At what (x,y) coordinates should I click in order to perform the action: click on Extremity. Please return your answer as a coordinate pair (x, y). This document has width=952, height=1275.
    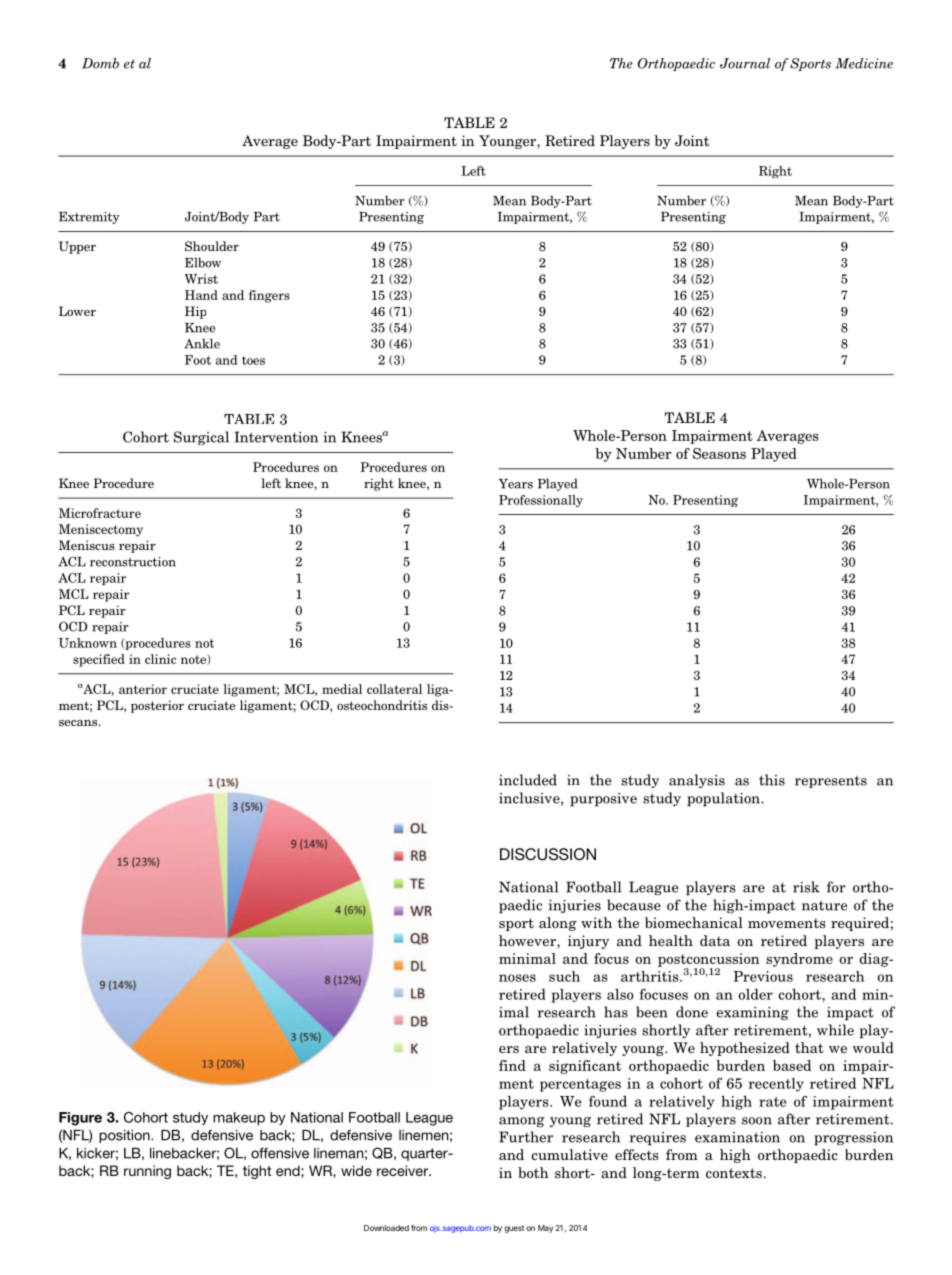
    Looking at the image, I should click on (89, 218).
